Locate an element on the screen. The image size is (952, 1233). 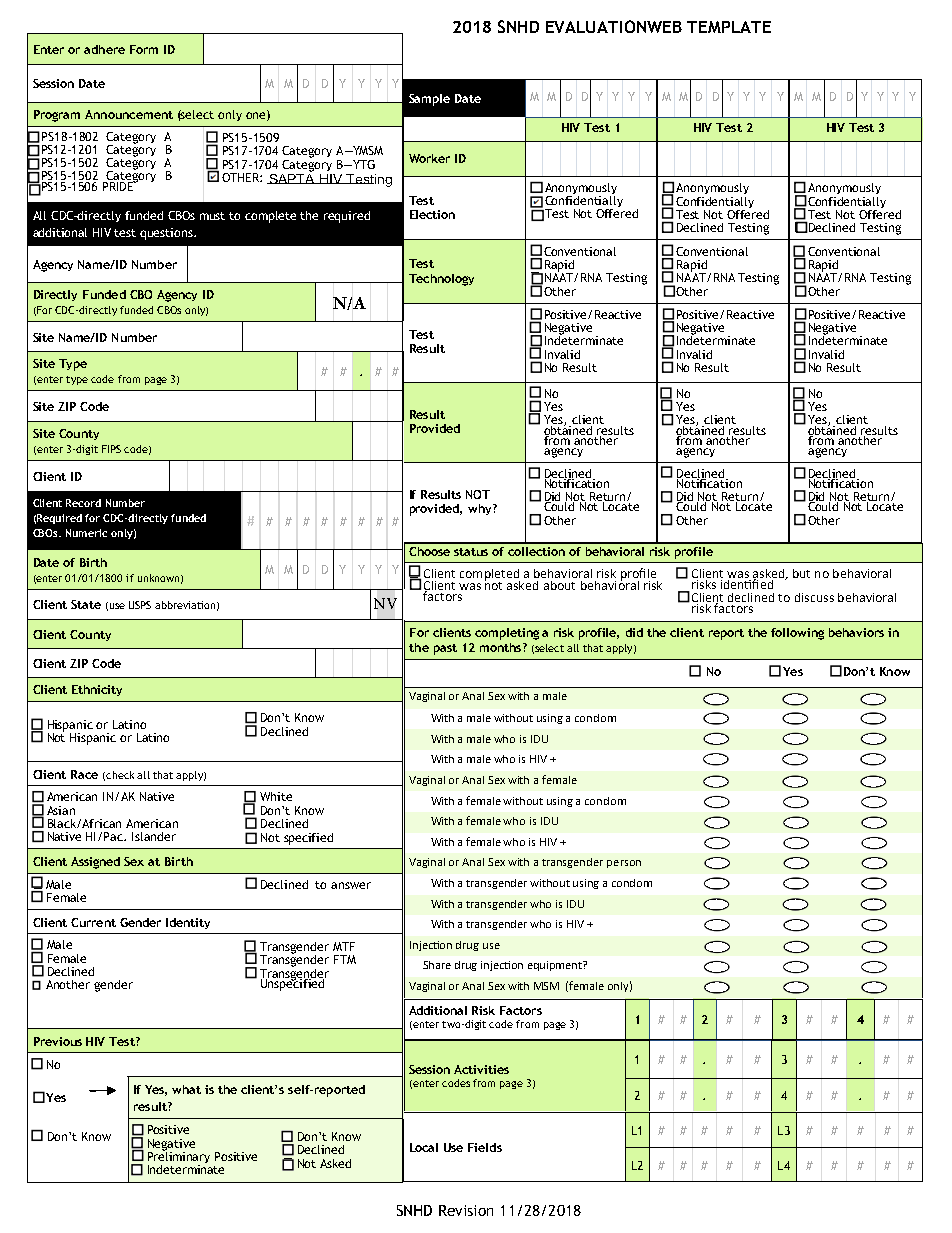
person is located at coordinates (624, 864).
